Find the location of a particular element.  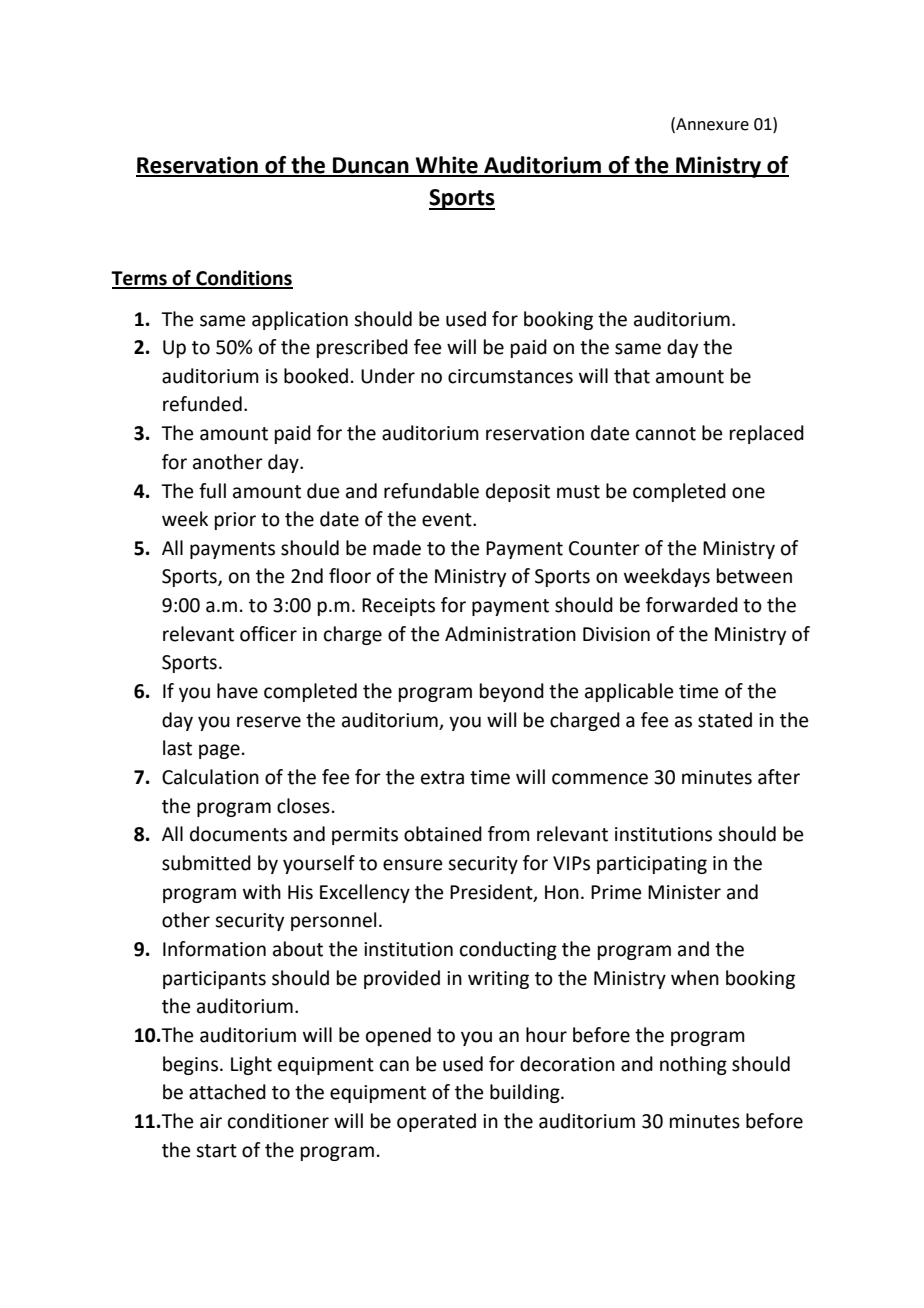

circumstances is located at coordinates (510, 376).
